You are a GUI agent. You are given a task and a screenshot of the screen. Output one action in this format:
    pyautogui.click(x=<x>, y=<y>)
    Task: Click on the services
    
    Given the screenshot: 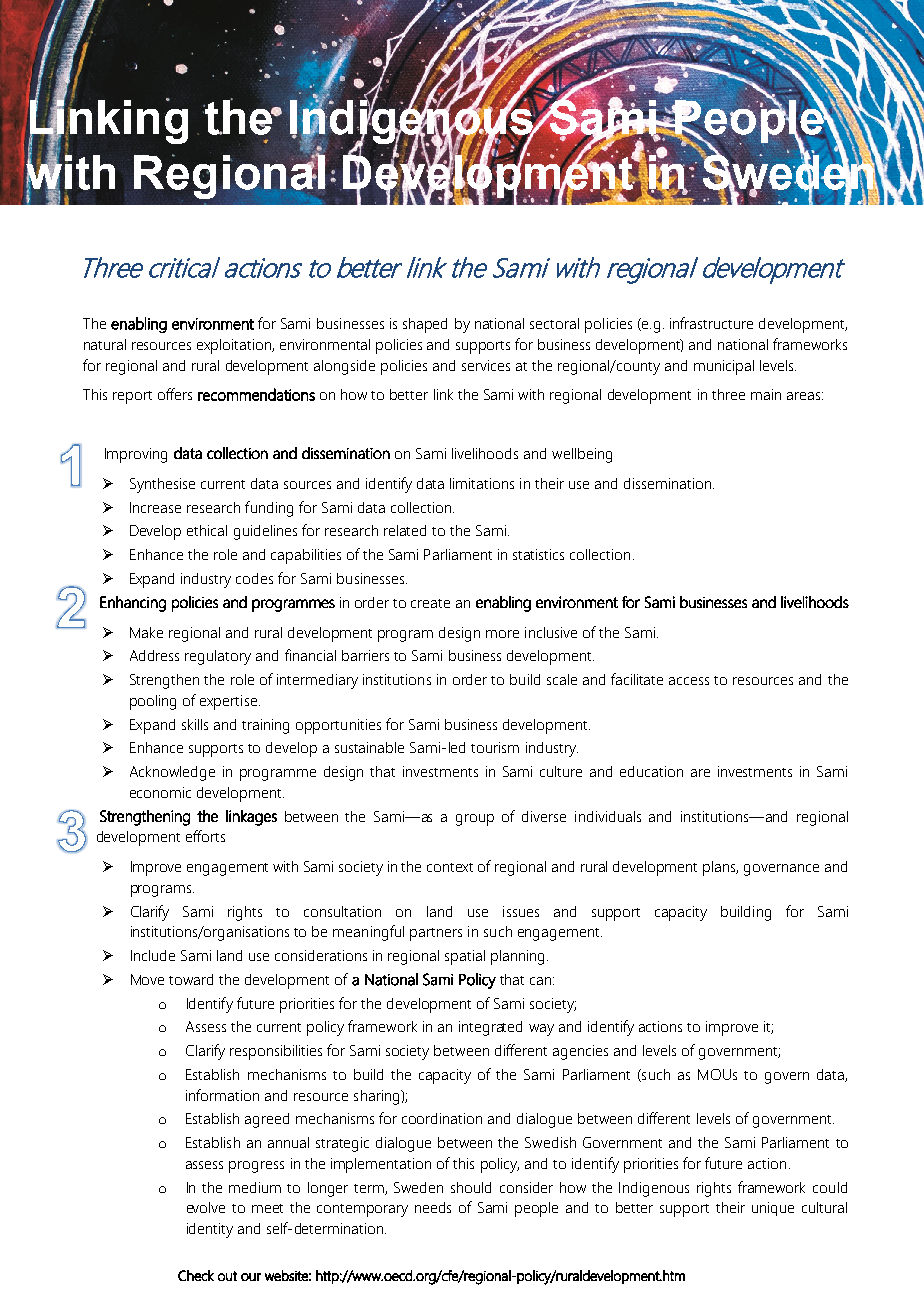 What is the action you would take?
    pyautogui.click(x=486, y=365)
